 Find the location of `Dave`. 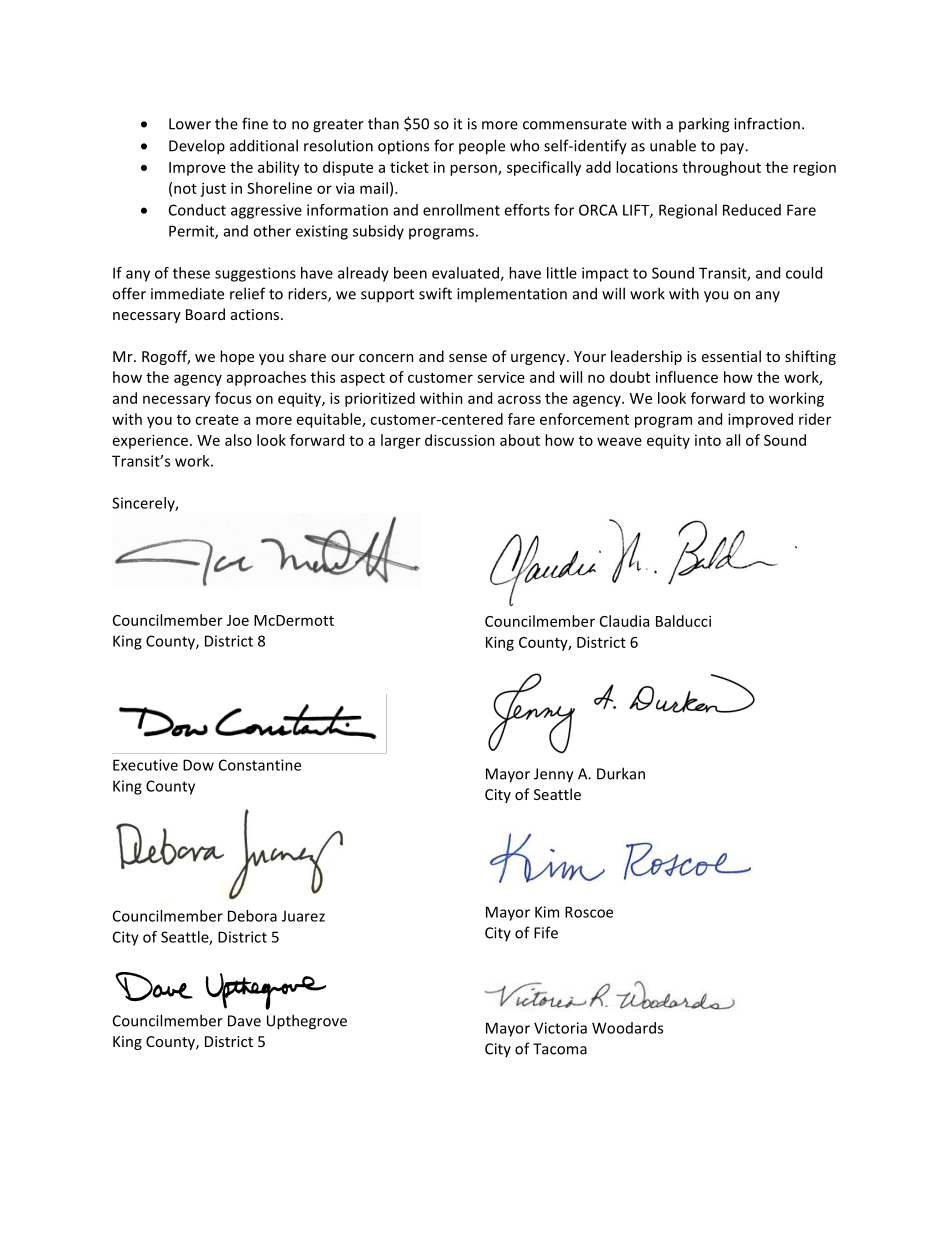

Dave is located at coordinates (244, 1021).
